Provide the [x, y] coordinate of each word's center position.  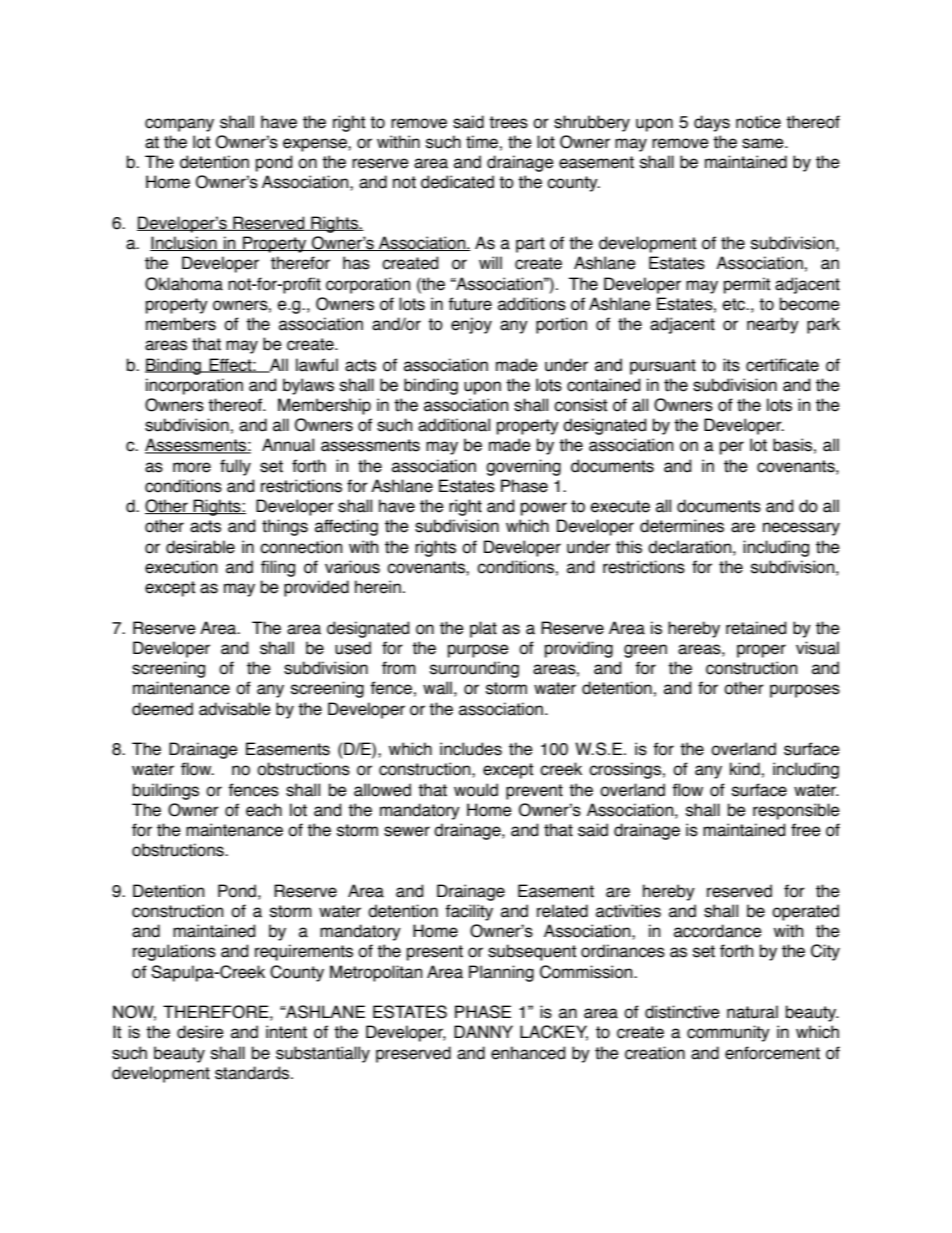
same [764, 143]
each [264, 810]
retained [756, 628]
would [476, 790]
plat [483, 629]
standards [253, 1073]
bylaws [308, 386]
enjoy [471, 325]
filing [278, 568]
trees [508, 122]
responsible [796, 811]
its [731, 365]
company [179, 125]
